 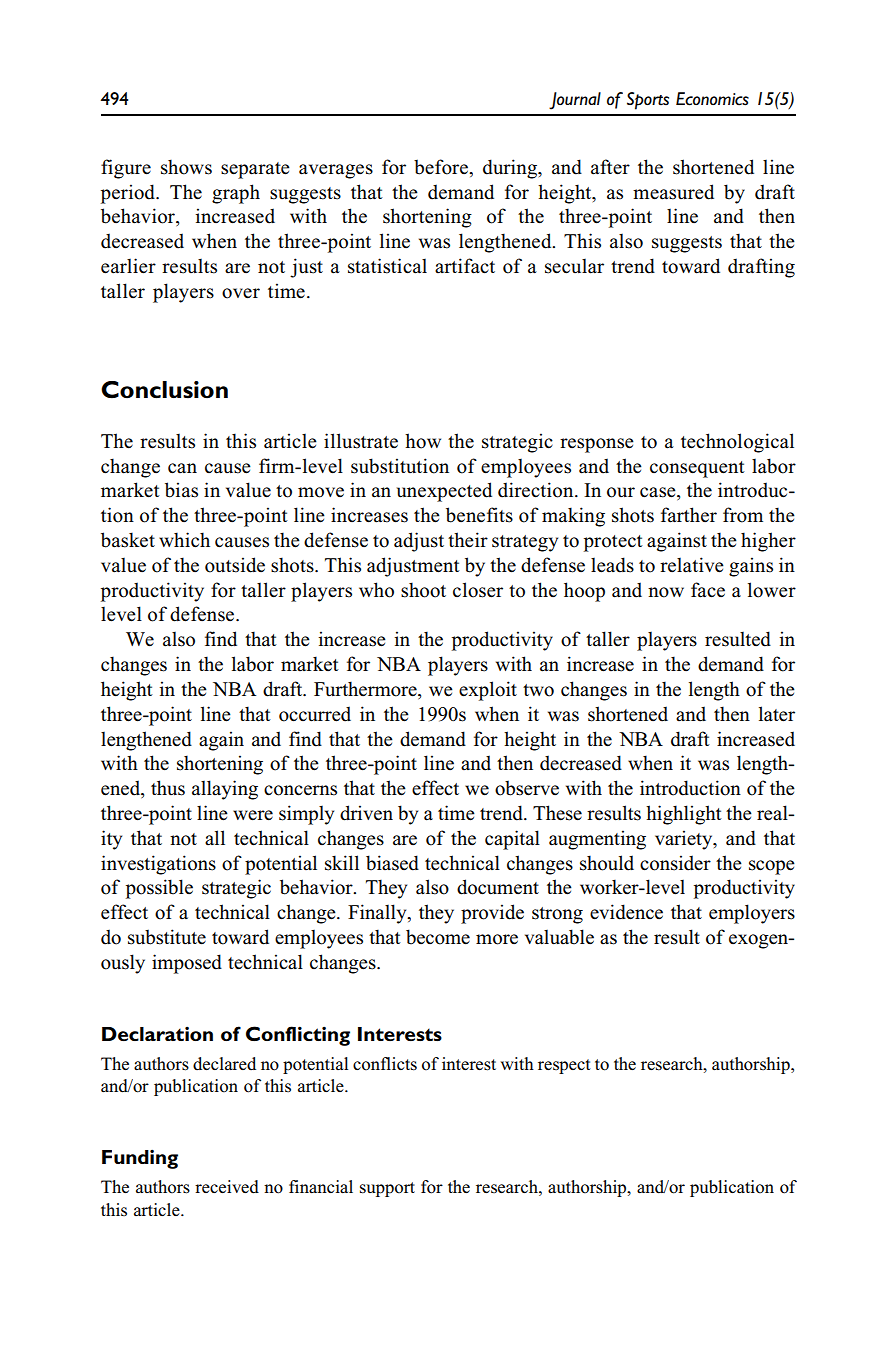 I want to click on received, so click(x=227, y=1187).
